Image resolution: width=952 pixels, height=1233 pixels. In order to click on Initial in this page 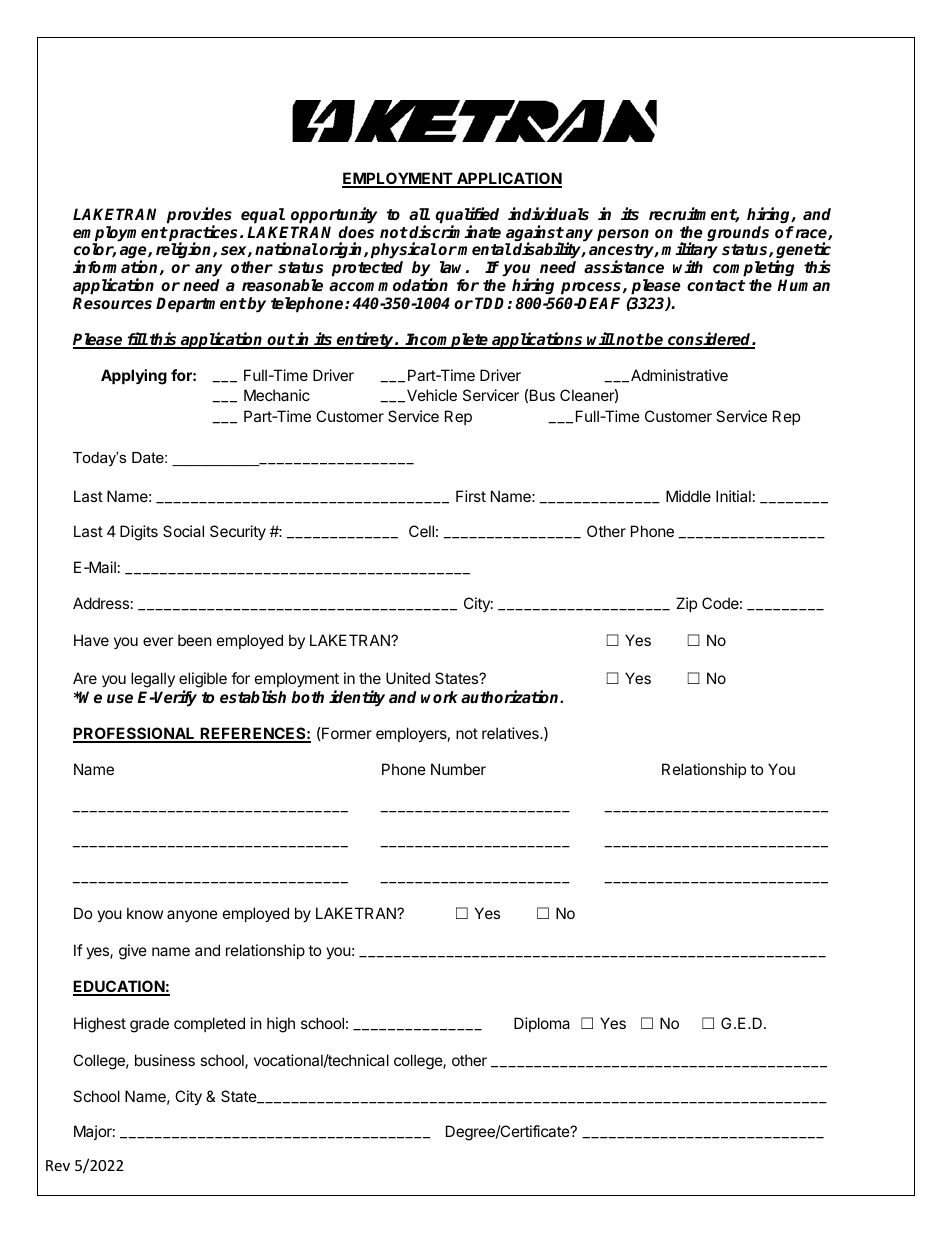, I will do `click(733, 496)`.
